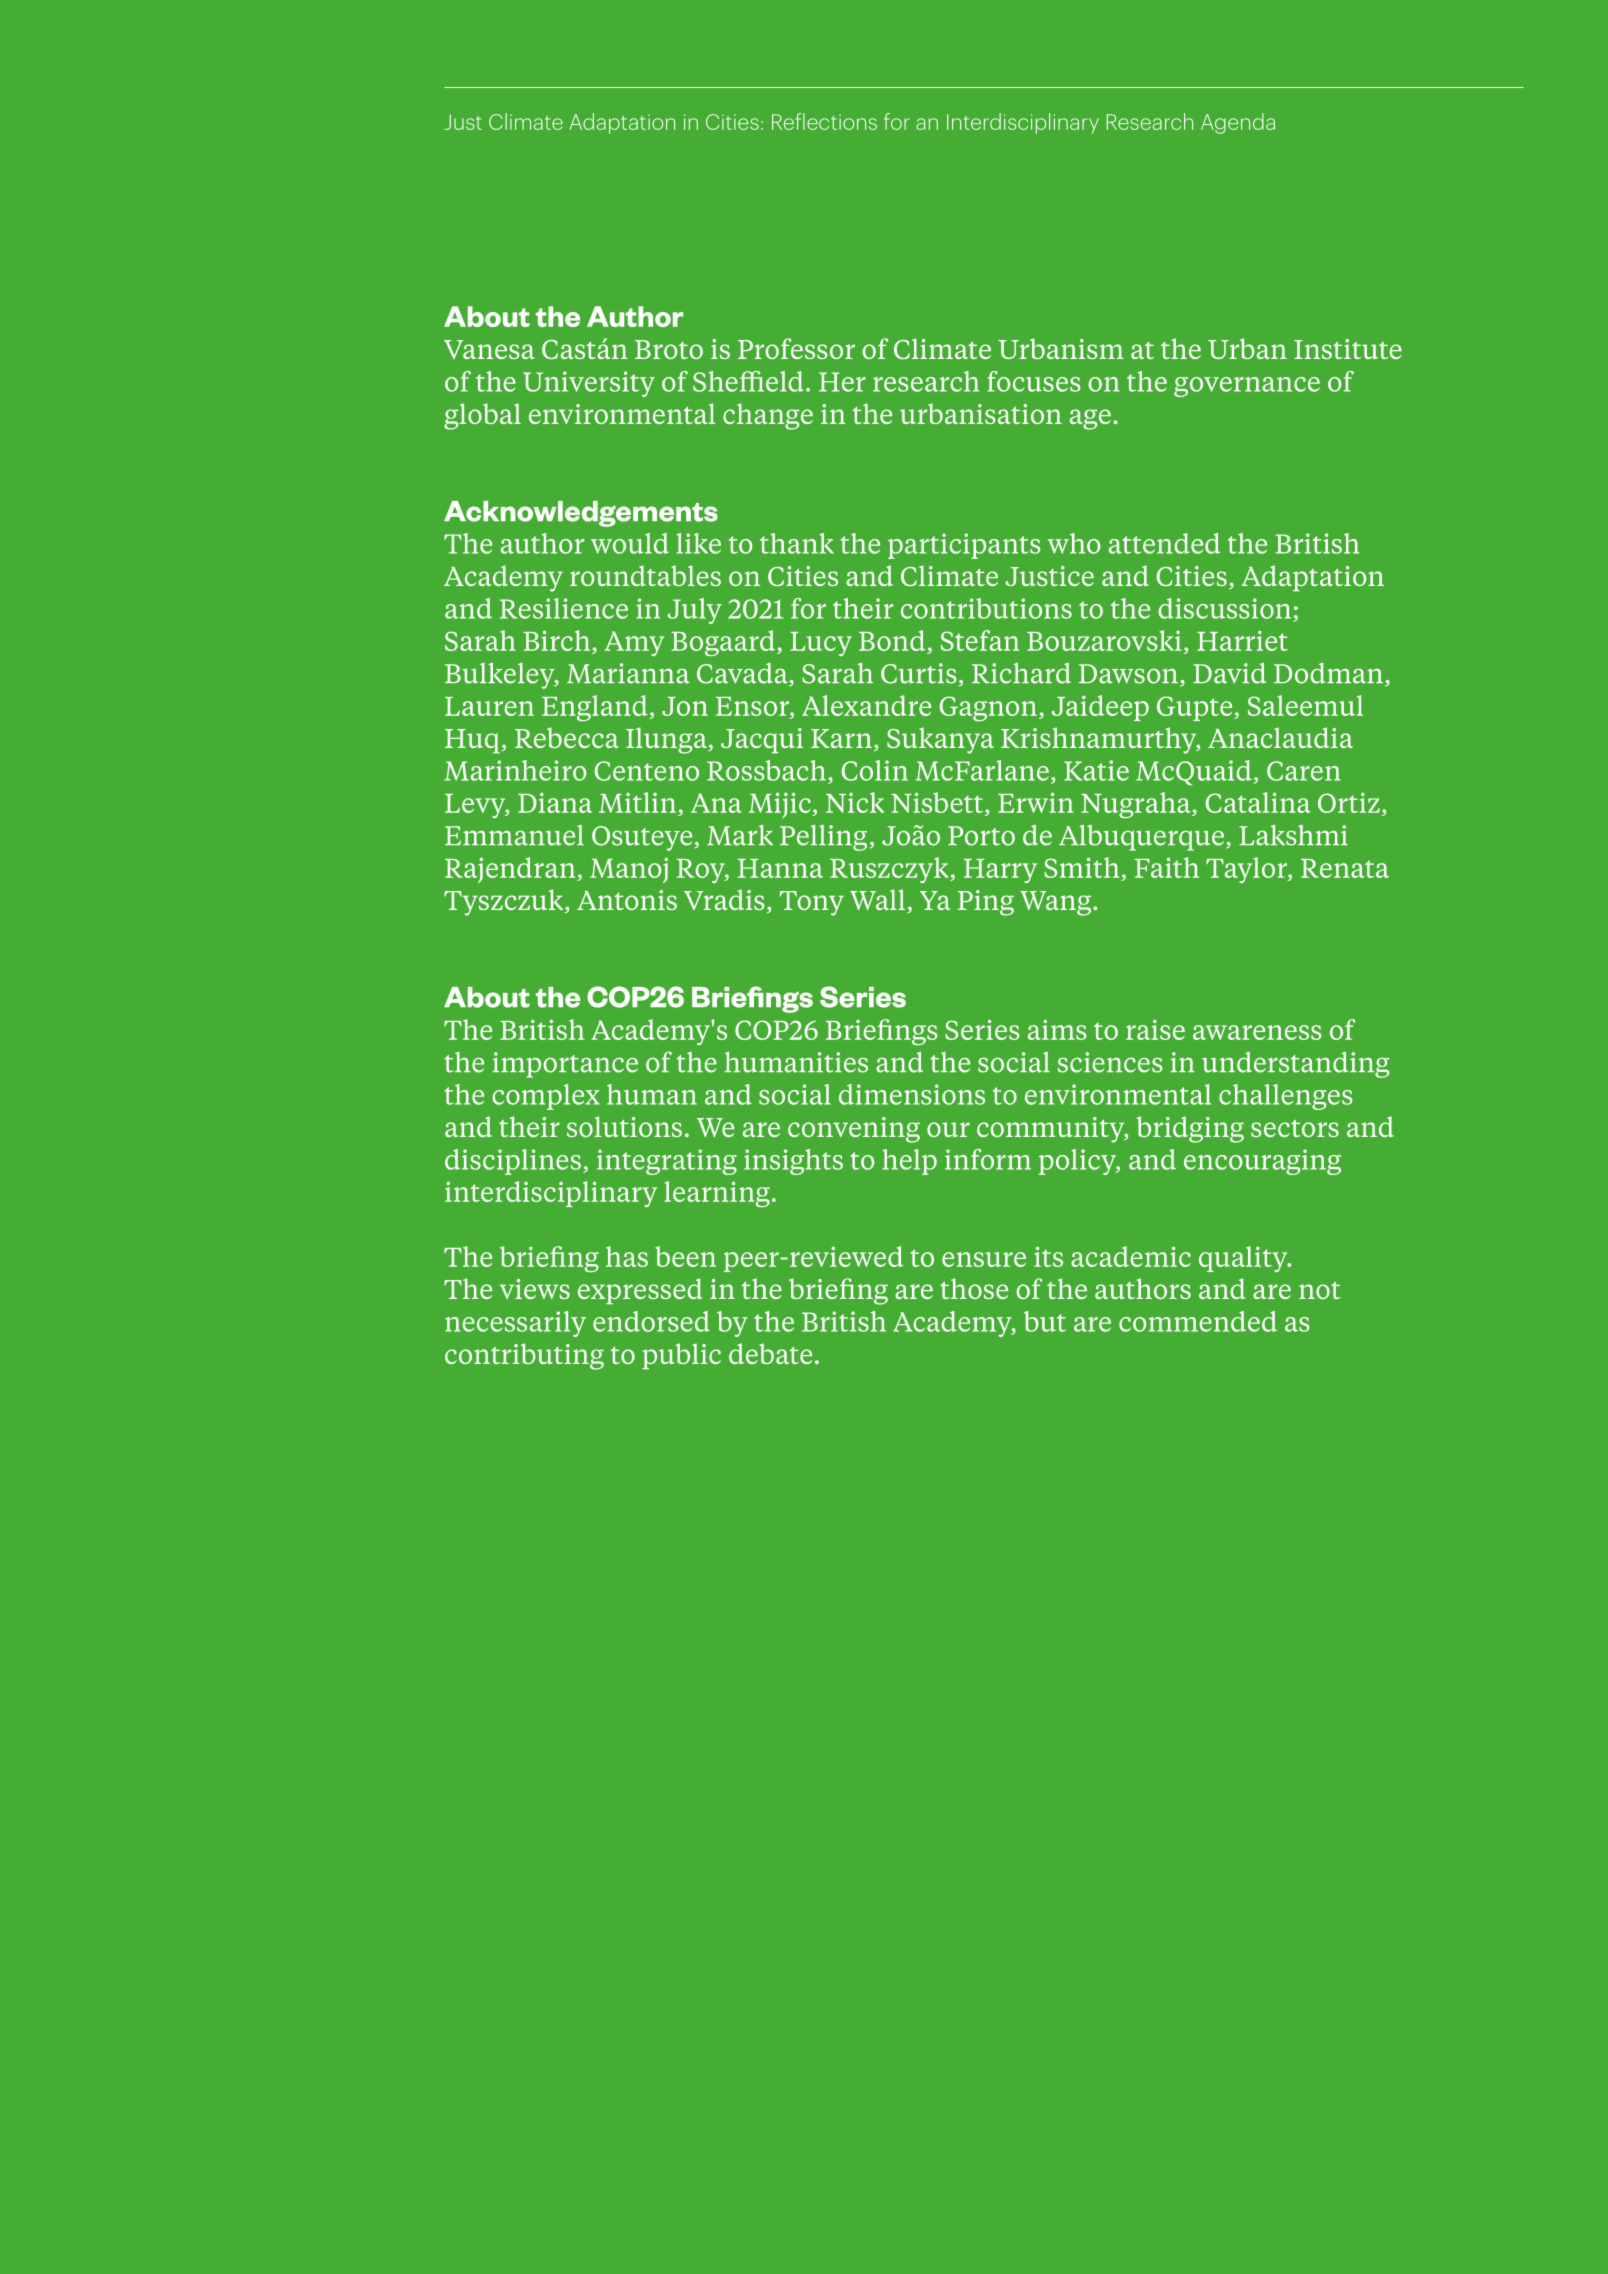 This screenshot has height=2274, width=1608. Describe the element at coordinates (796, 348) in the screenshot. I see `Professor` at that location.
